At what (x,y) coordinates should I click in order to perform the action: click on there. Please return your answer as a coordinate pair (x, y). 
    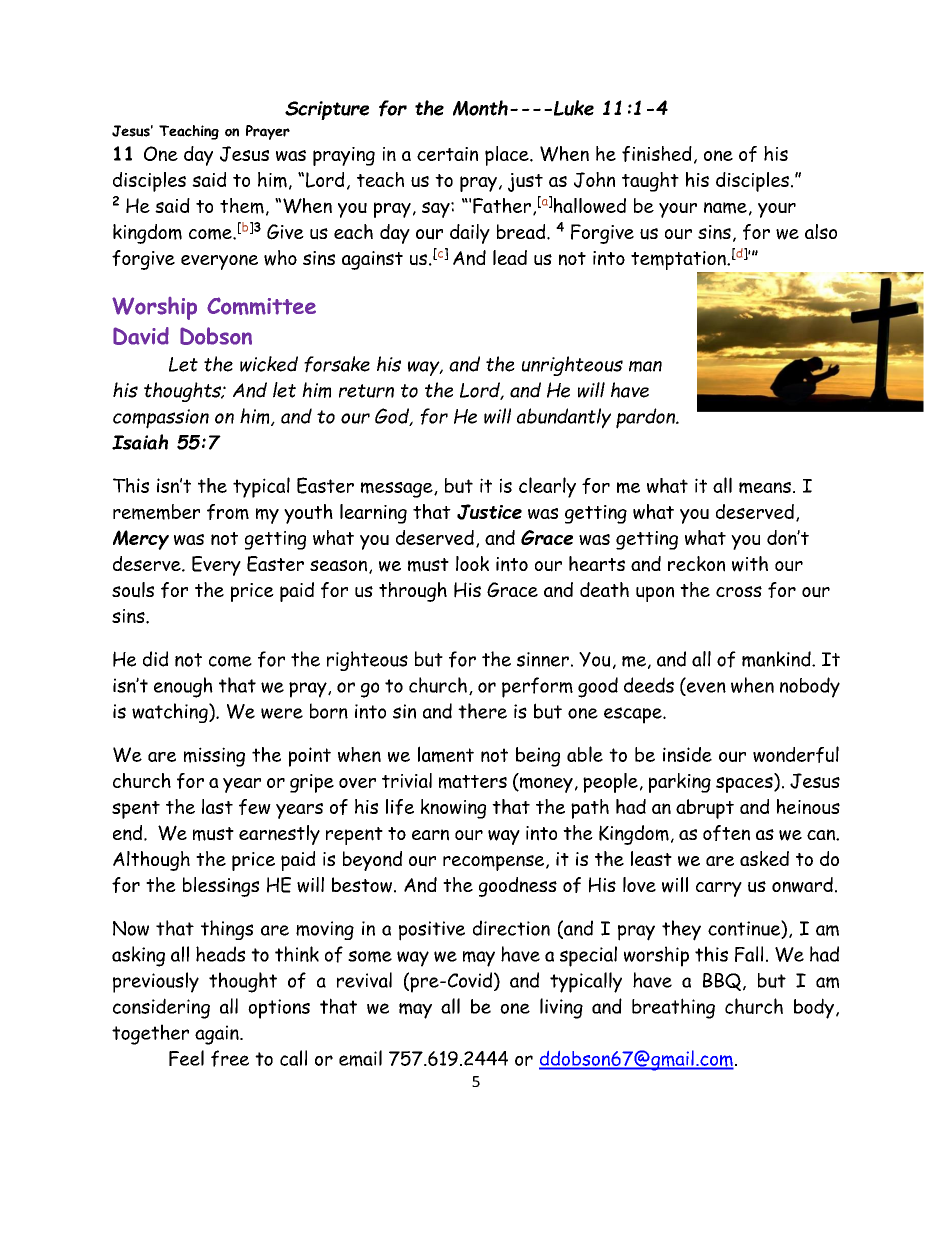
    Looking at the image, I should click on (482, 711).
